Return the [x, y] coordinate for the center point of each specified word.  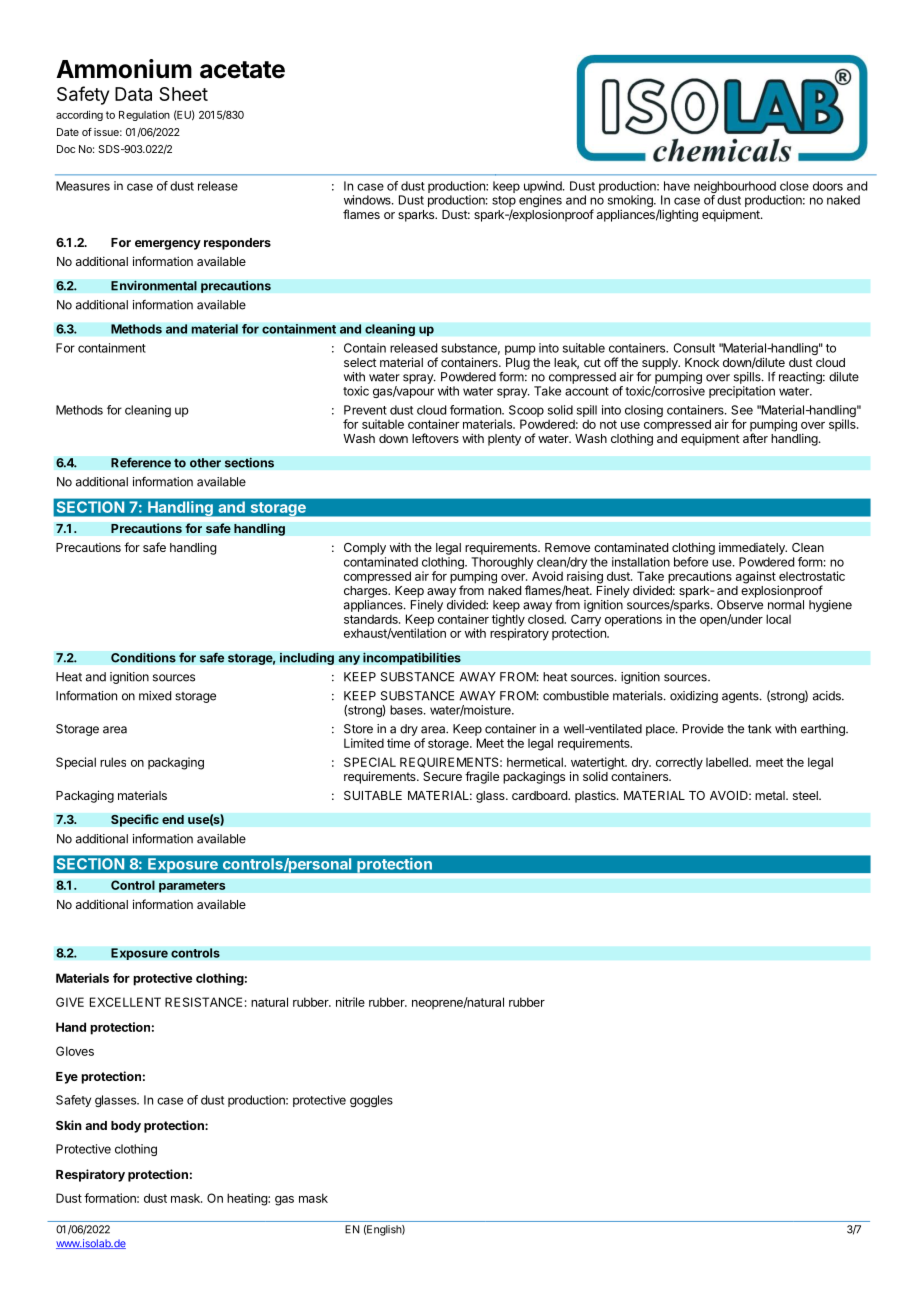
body [126, 1127]
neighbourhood [735, 188]
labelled [728, 762]
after [755, 438]
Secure [442, 776]
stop [504, 203]
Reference [141, 462]
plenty [504, 440]
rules [113, 762]
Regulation [144, 115]
